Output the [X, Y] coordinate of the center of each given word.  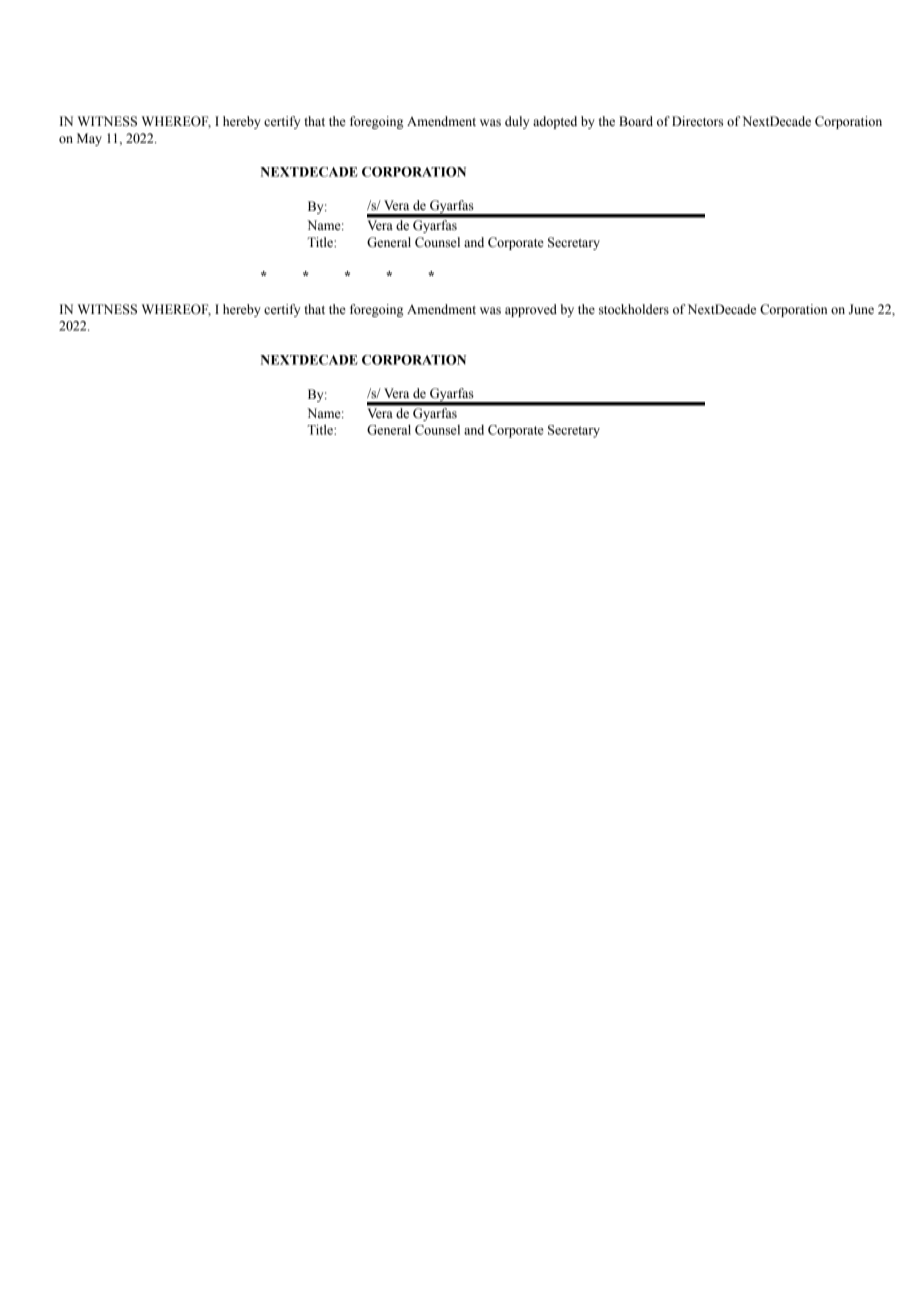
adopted [555, 122]
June [861, 309]
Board [636, 121]
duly [517, 122]
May [89, 139]
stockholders [634, 309]
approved [531, 310]
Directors [697, 121]
